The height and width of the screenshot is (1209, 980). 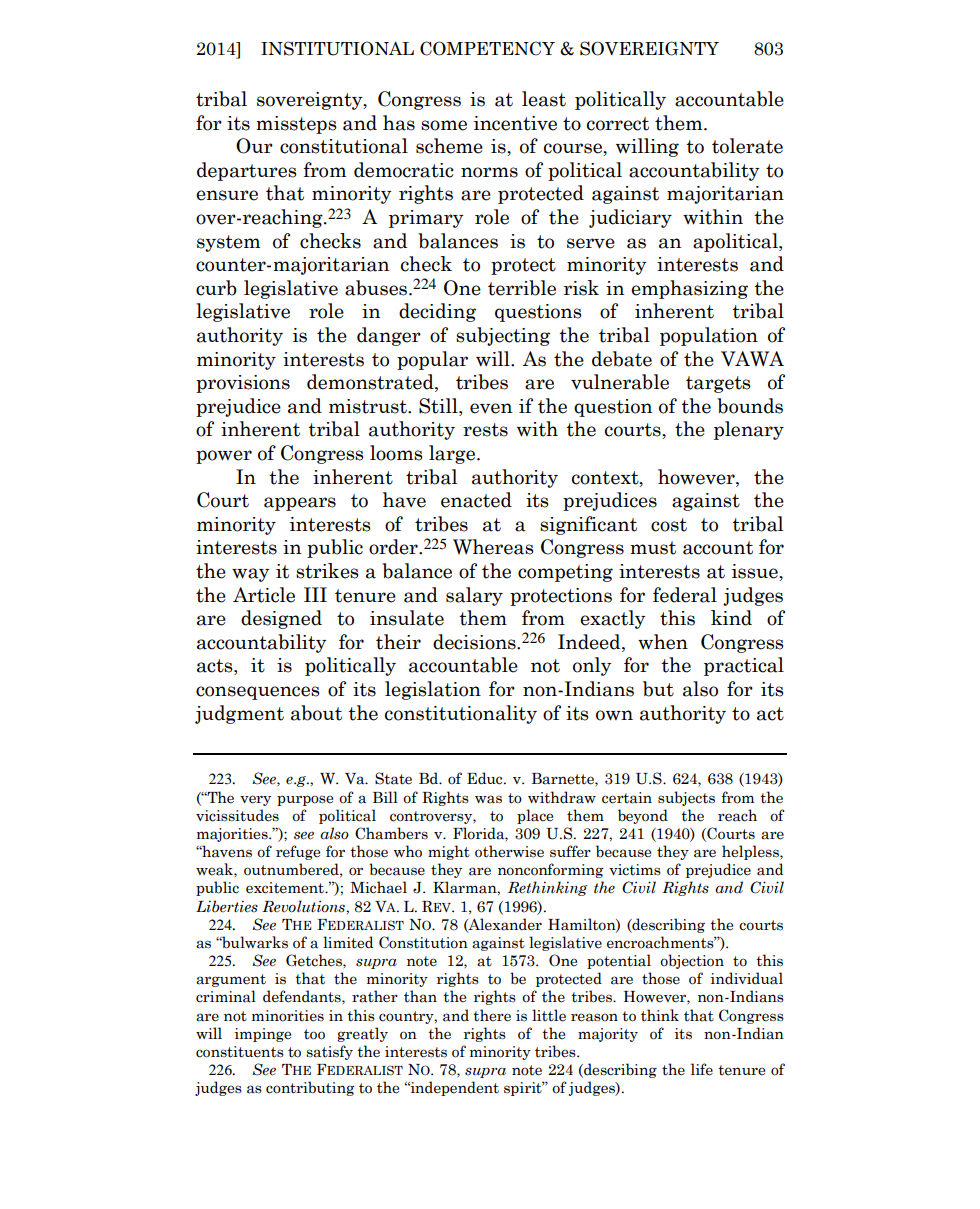 What do you see at coordinates (487, 48) in the screenshot?
I see `COMPETENCY` at bounding box center [487, 48].
